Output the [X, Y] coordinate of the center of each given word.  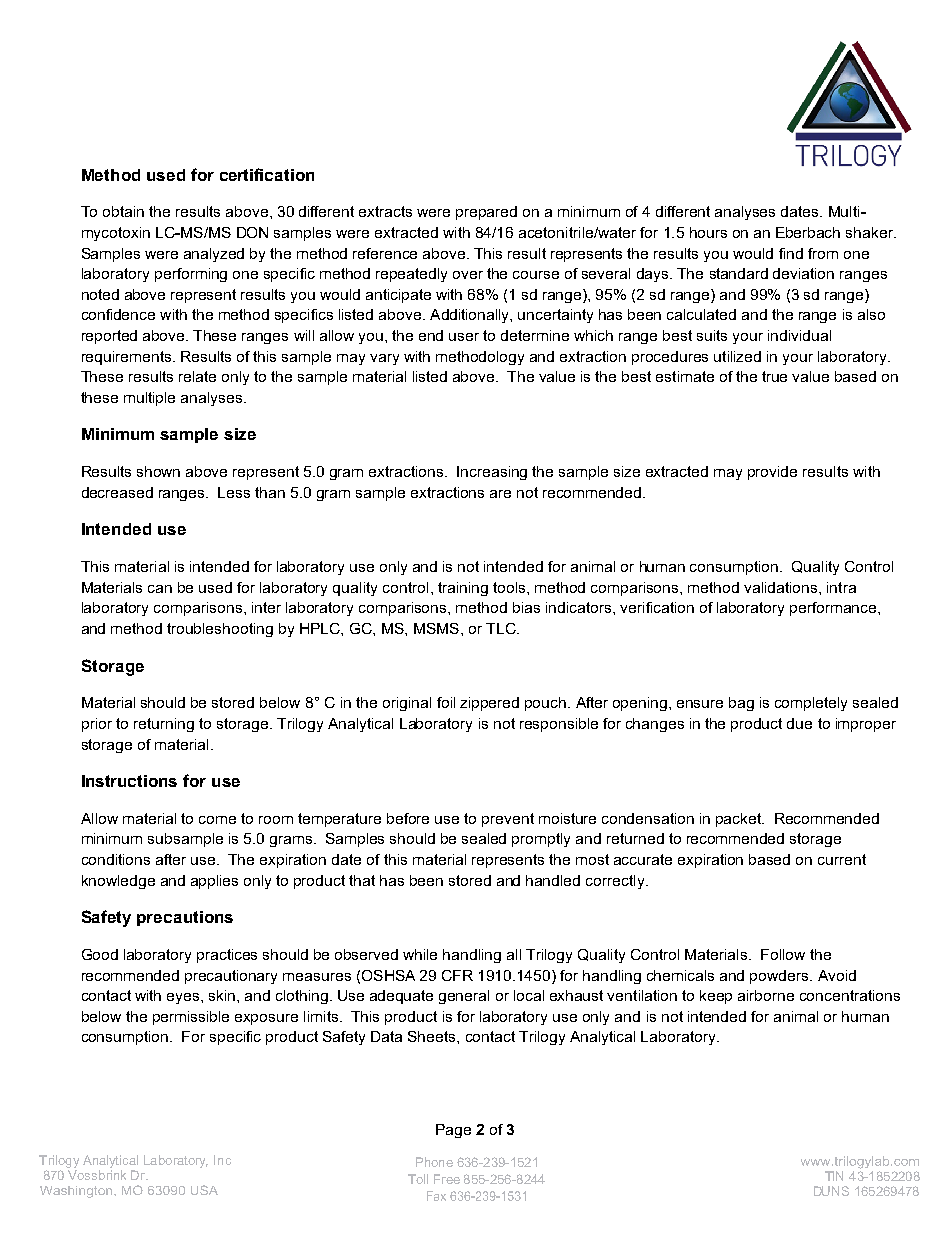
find [791, 253]
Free [447, 1179]
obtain [123, 211]
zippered [489, 704]
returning [164, 725]
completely [811, 704]
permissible [191, 1018]
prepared [486, 213]
